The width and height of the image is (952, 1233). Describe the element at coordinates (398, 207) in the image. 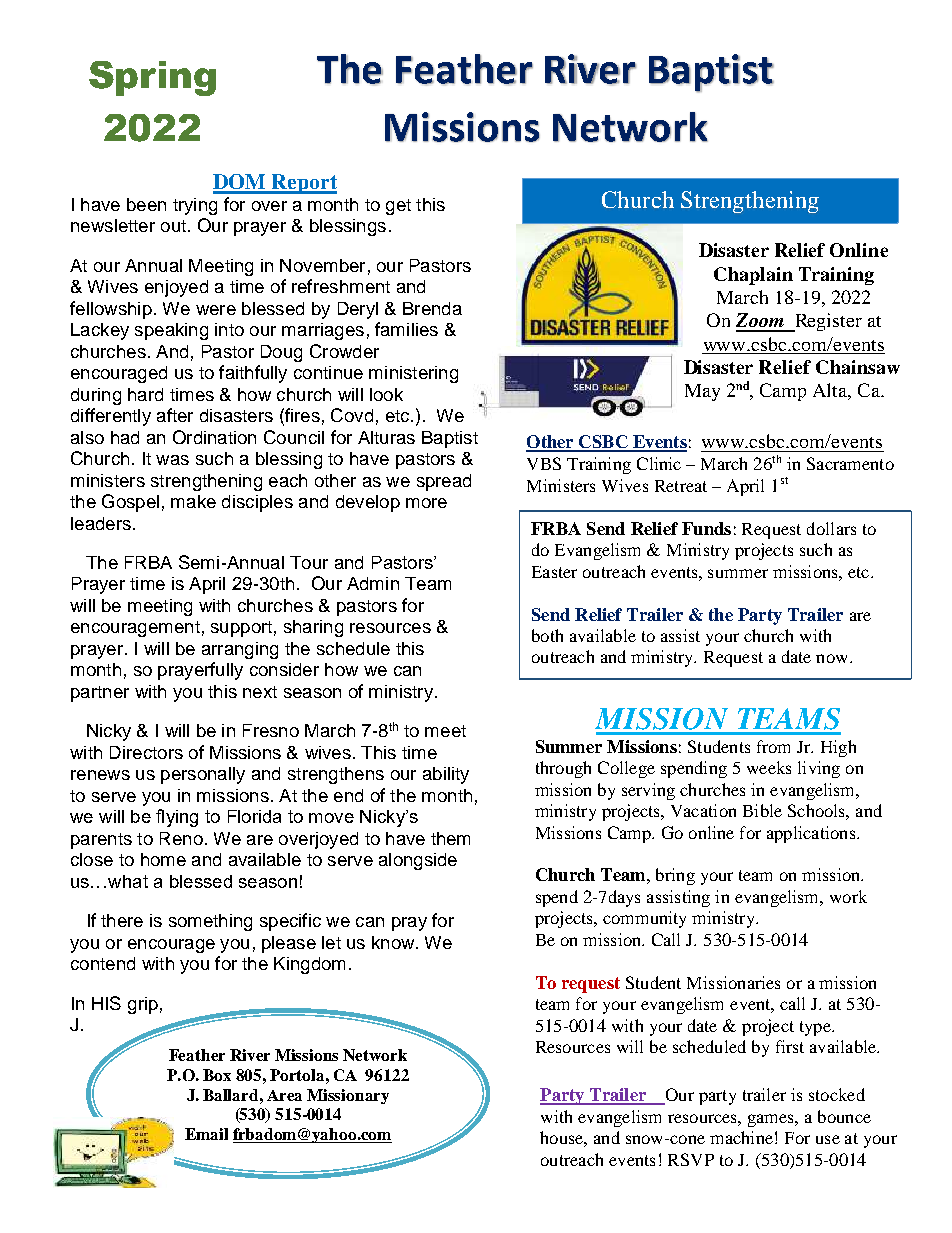

I see `get` at that location.
